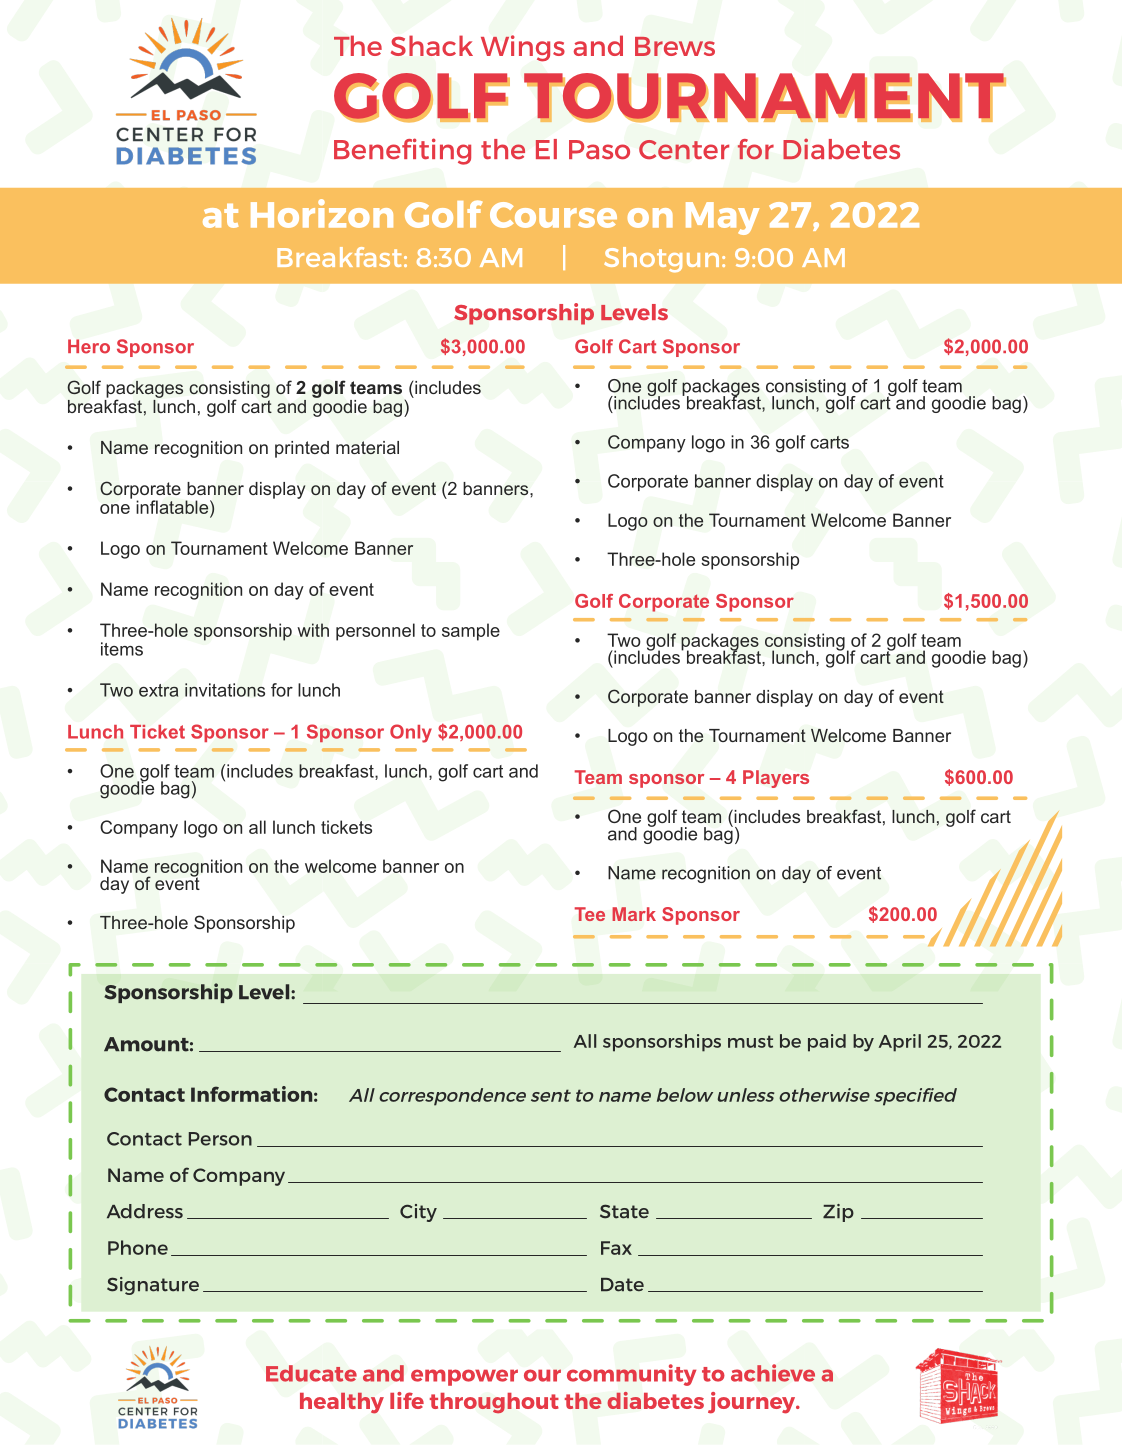  What do you see at coordinates (89, 346) in the page?
I see `Hero` at bounding box center [89, 346].
